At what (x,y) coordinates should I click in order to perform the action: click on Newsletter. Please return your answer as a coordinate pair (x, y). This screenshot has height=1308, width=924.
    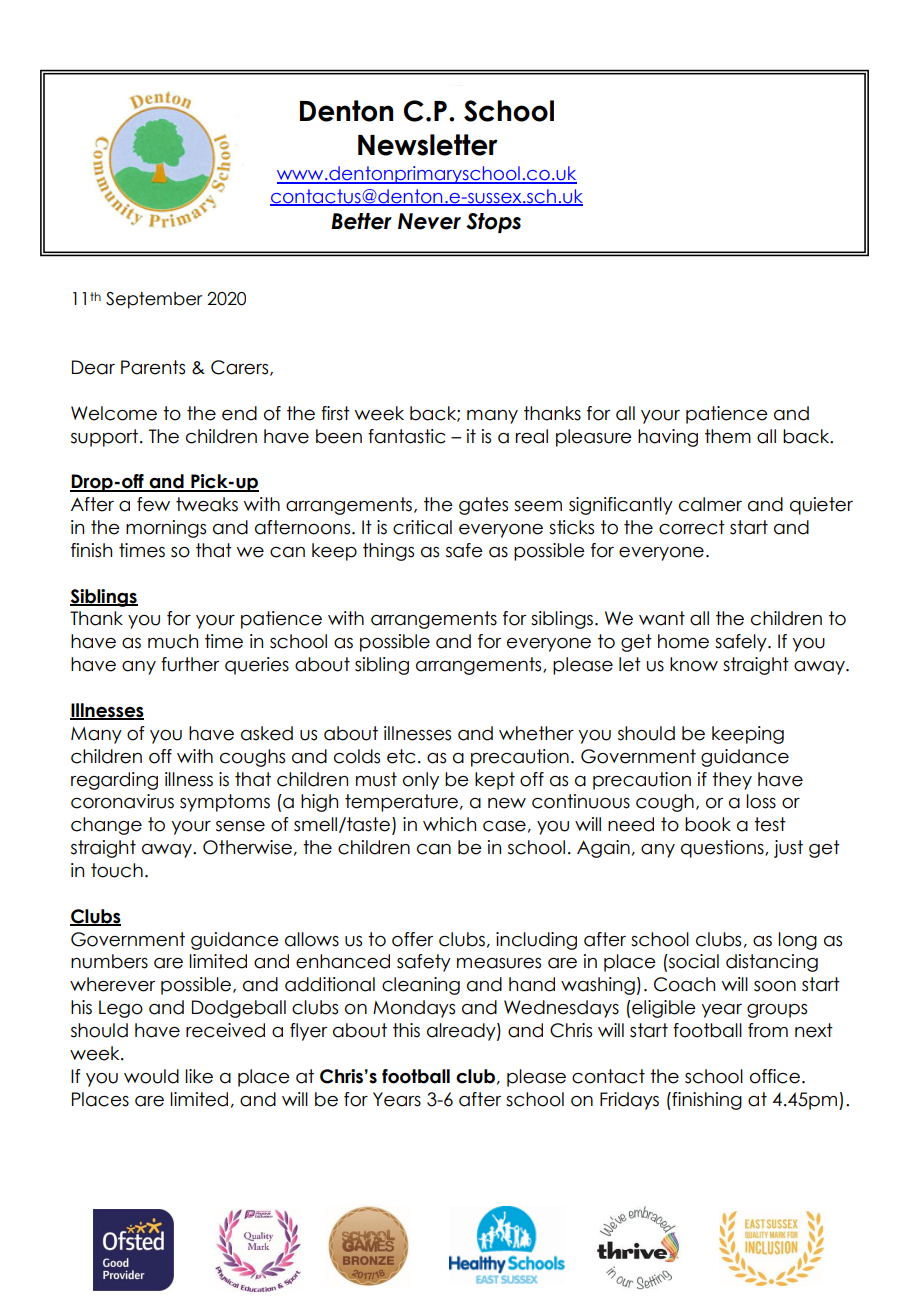
    Looking at the image, I should click on (428, 145).
